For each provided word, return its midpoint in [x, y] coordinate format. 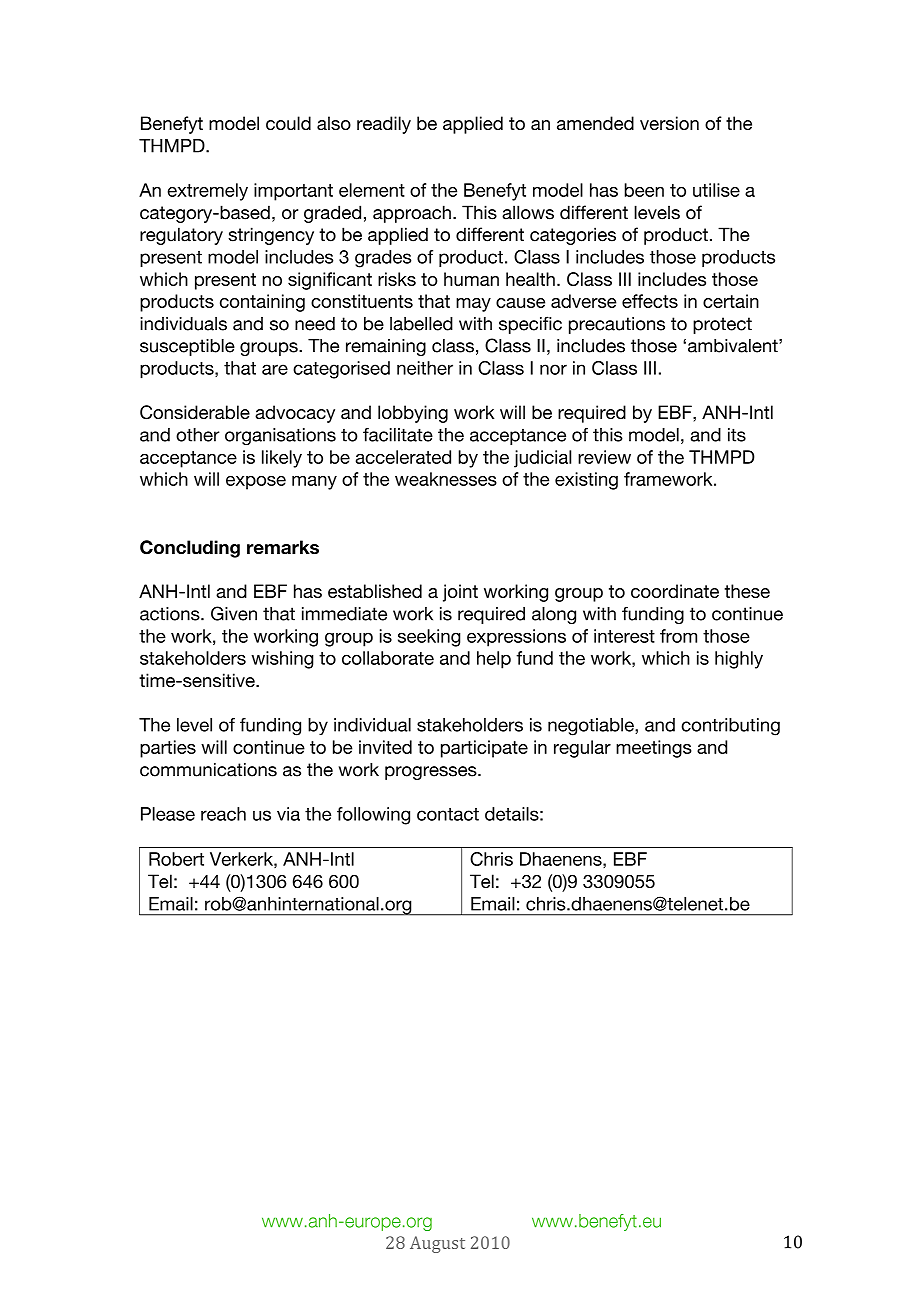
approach [412, 214]
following [373, 816]
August [437, 1244]
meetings [654, 749]
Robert [176, 859]
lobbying [413, 414]
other [198, 435]
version [669, 123]
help [494, 660]
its [737, 435]
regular [582, 749]
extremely [208, 192]
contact [448, 814]
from [678, 636]
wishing [282, 660]
